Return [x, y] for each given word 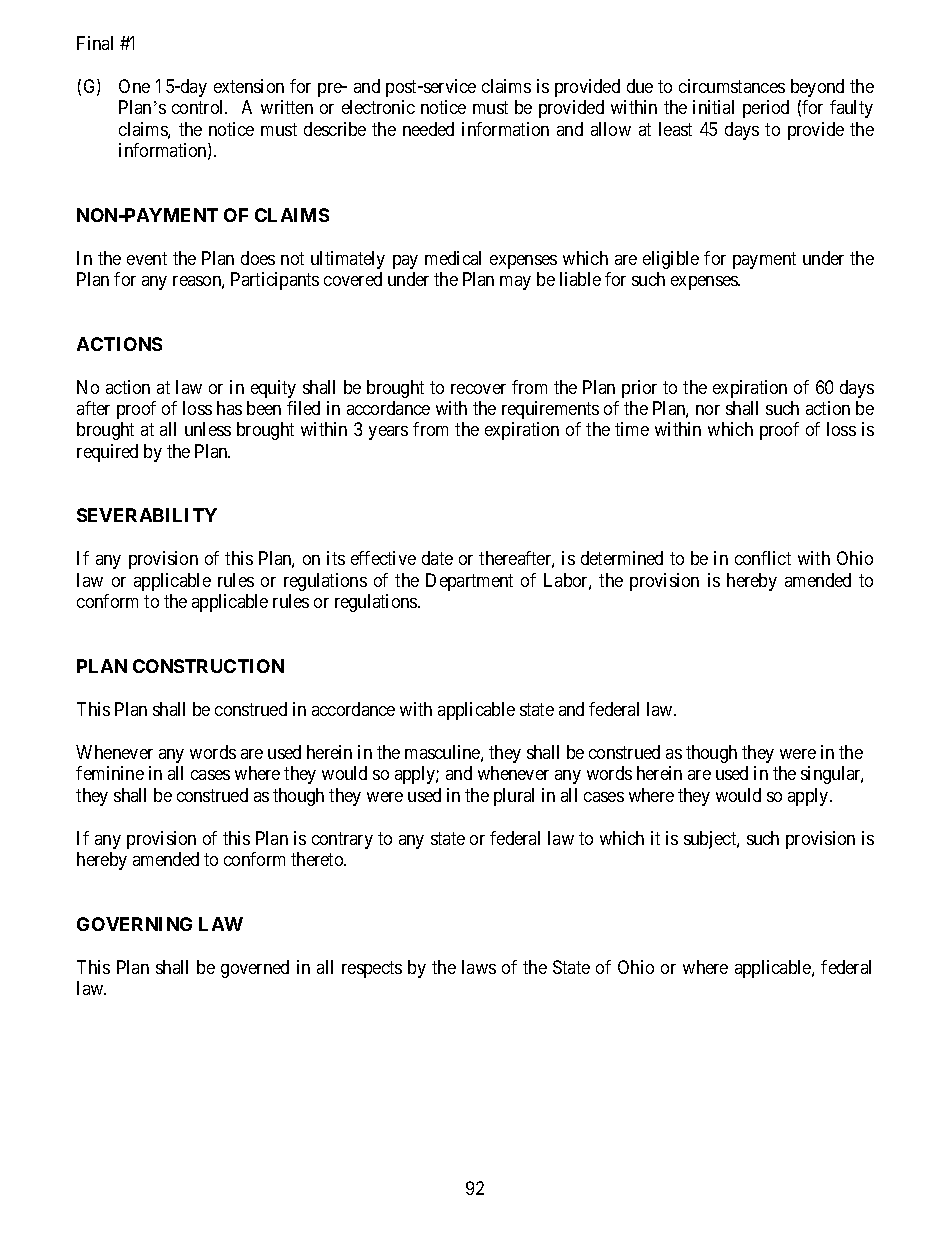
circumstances [732, 86]
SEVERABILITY [147, 515]
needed [428, 129]
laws [479, 967]
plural [514, 797]
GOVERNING [134, 924]
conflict [763, 558]
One [134, 86]
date [437, 558]
